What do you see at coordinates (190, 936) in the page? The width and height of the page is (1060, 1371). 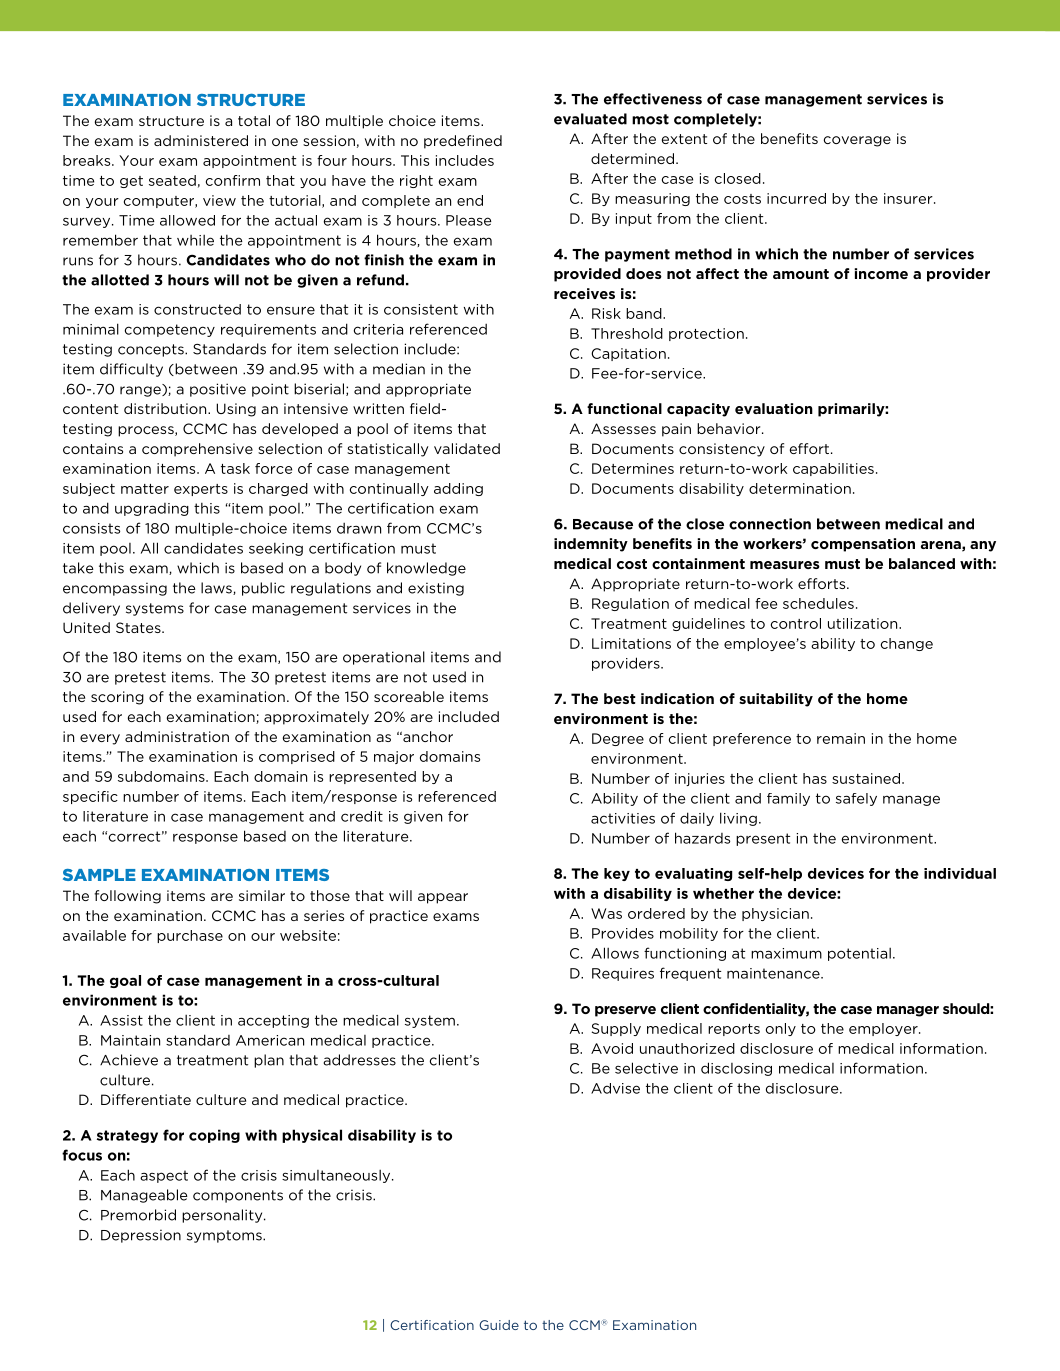 I see `purchase` at bounding box center [190, 936].
